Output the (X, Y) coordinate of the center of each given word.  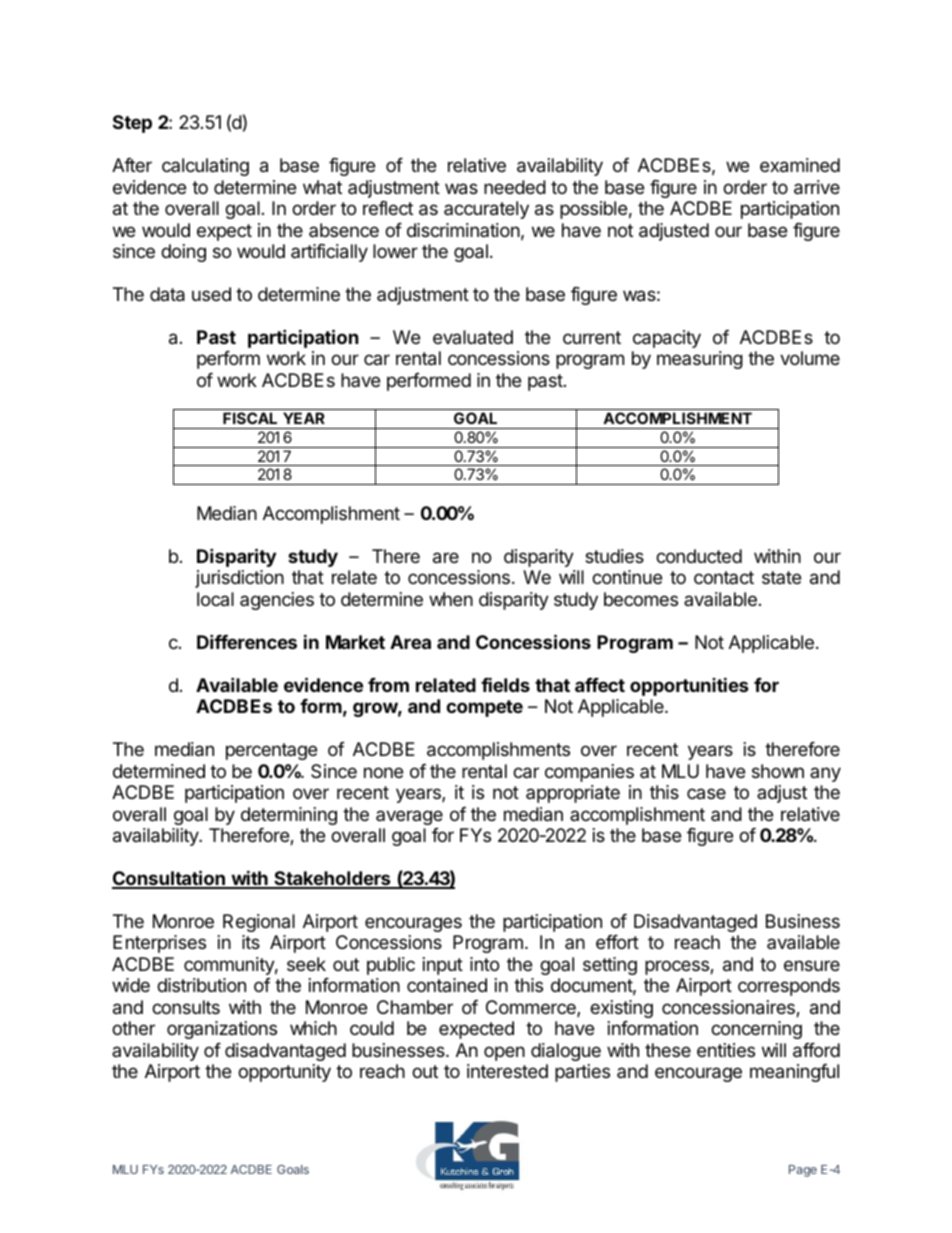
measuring (700, 360)
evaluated (473, 337)
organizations (222, 1030)
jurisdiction (239, 579)
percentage (271, 751)
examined (800, 165)
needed (515, 187)
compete (484, 708)
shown (778, 771)
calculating (205, 167)
